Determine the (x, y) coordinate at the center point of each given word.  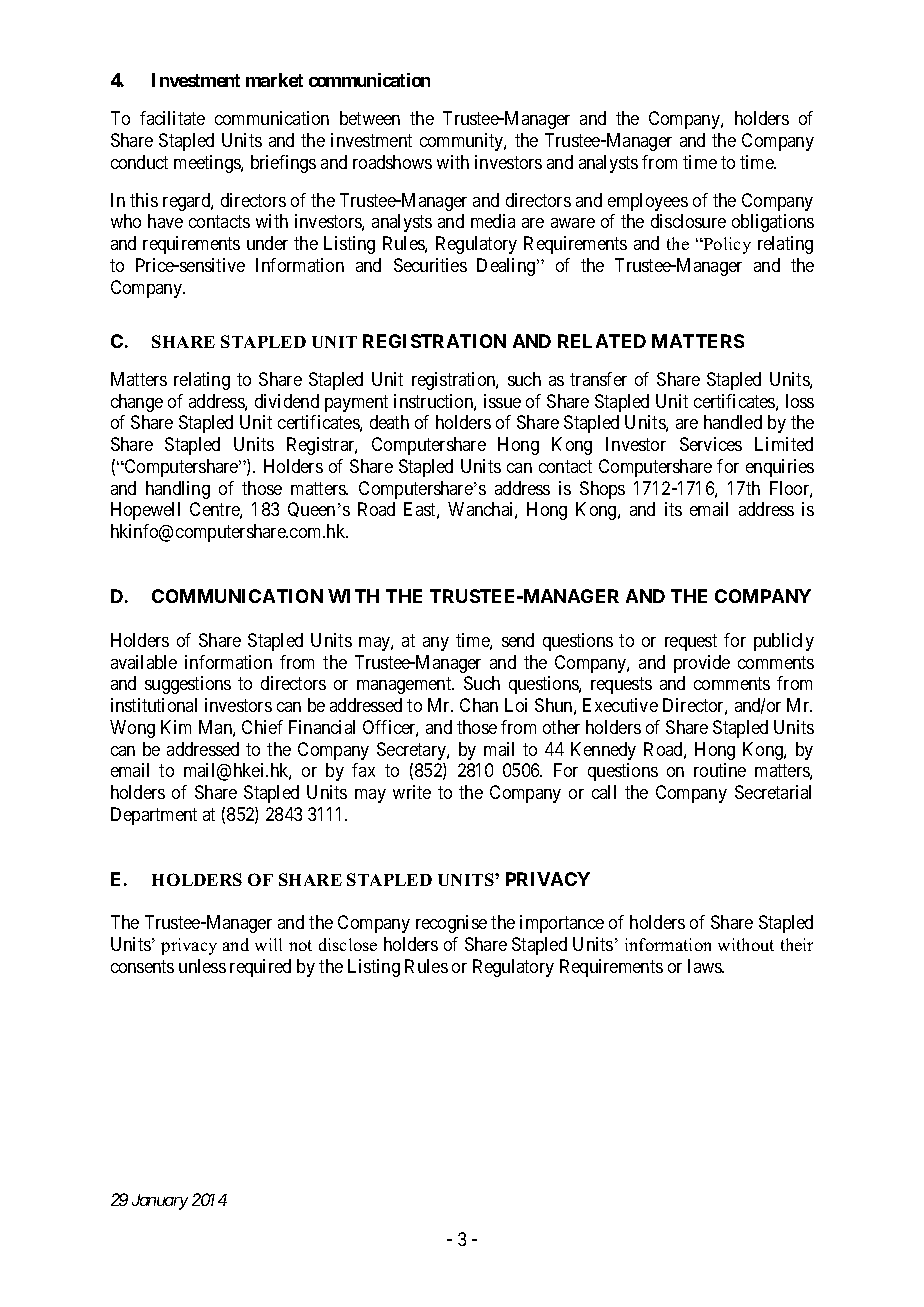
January (160, 1202)
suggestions (188, 685)
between (370, 118)
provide (702, 664)
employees (648, 202)
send (518, 640)
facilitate (172, 118)
